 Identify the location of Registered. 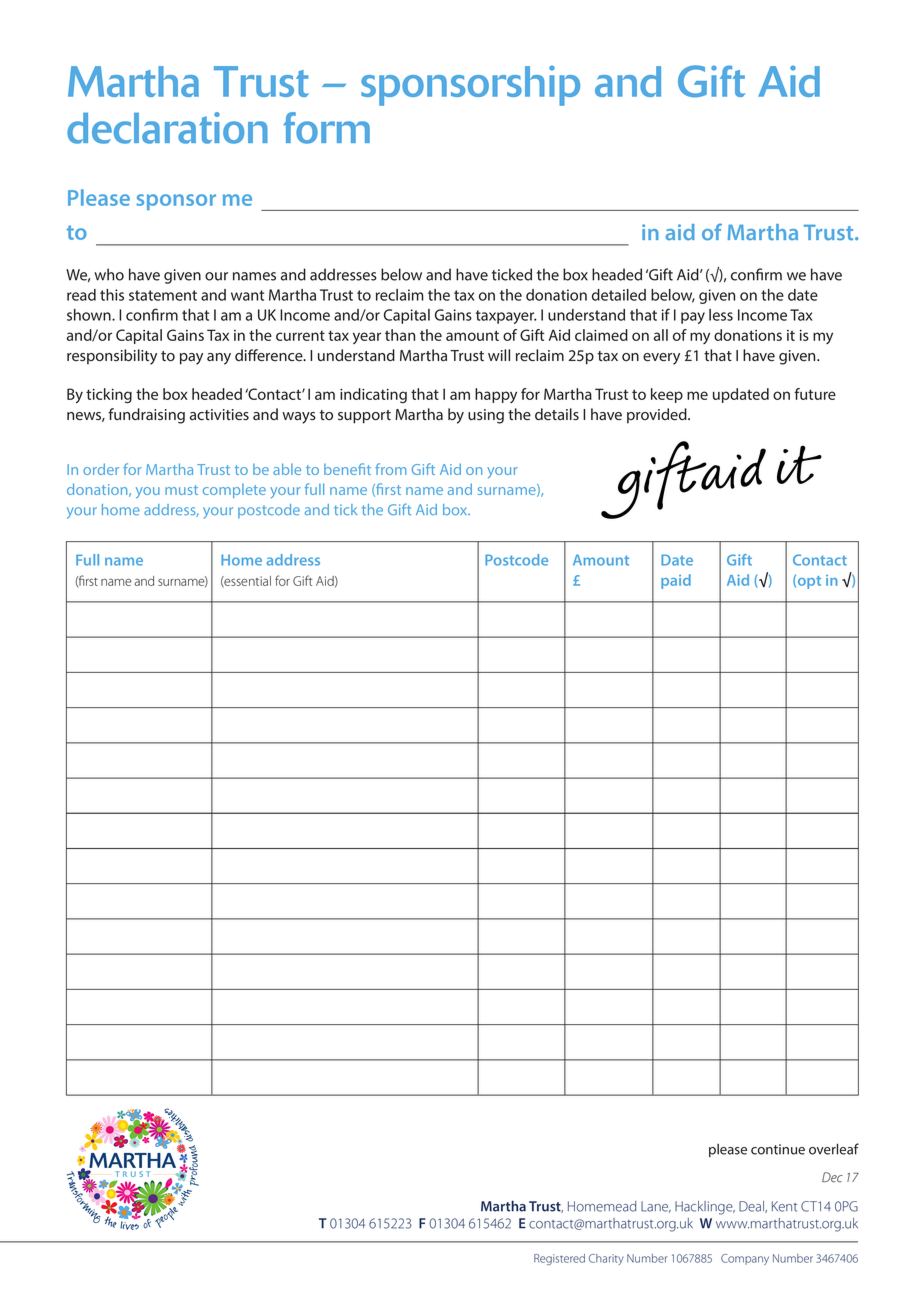
(559, 1259).
